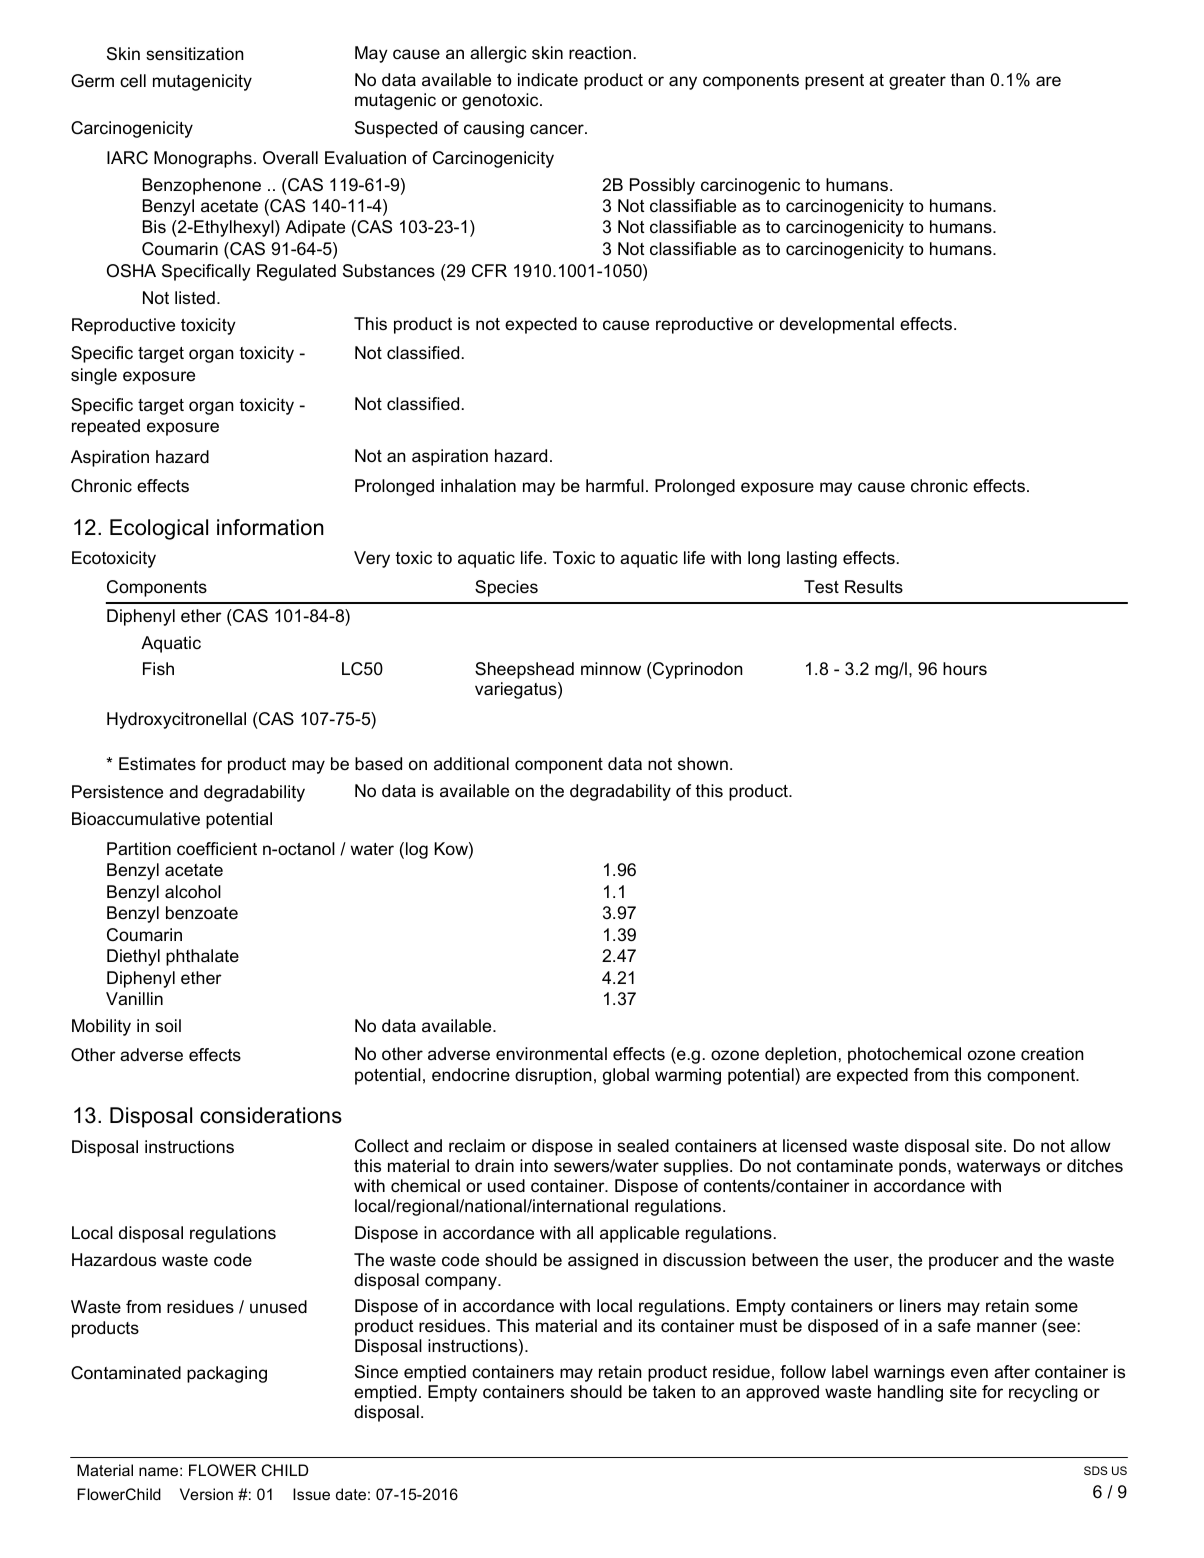  Describe the element at coordinates (910, 1393) in the screenshot. I see `handling` at that location.
